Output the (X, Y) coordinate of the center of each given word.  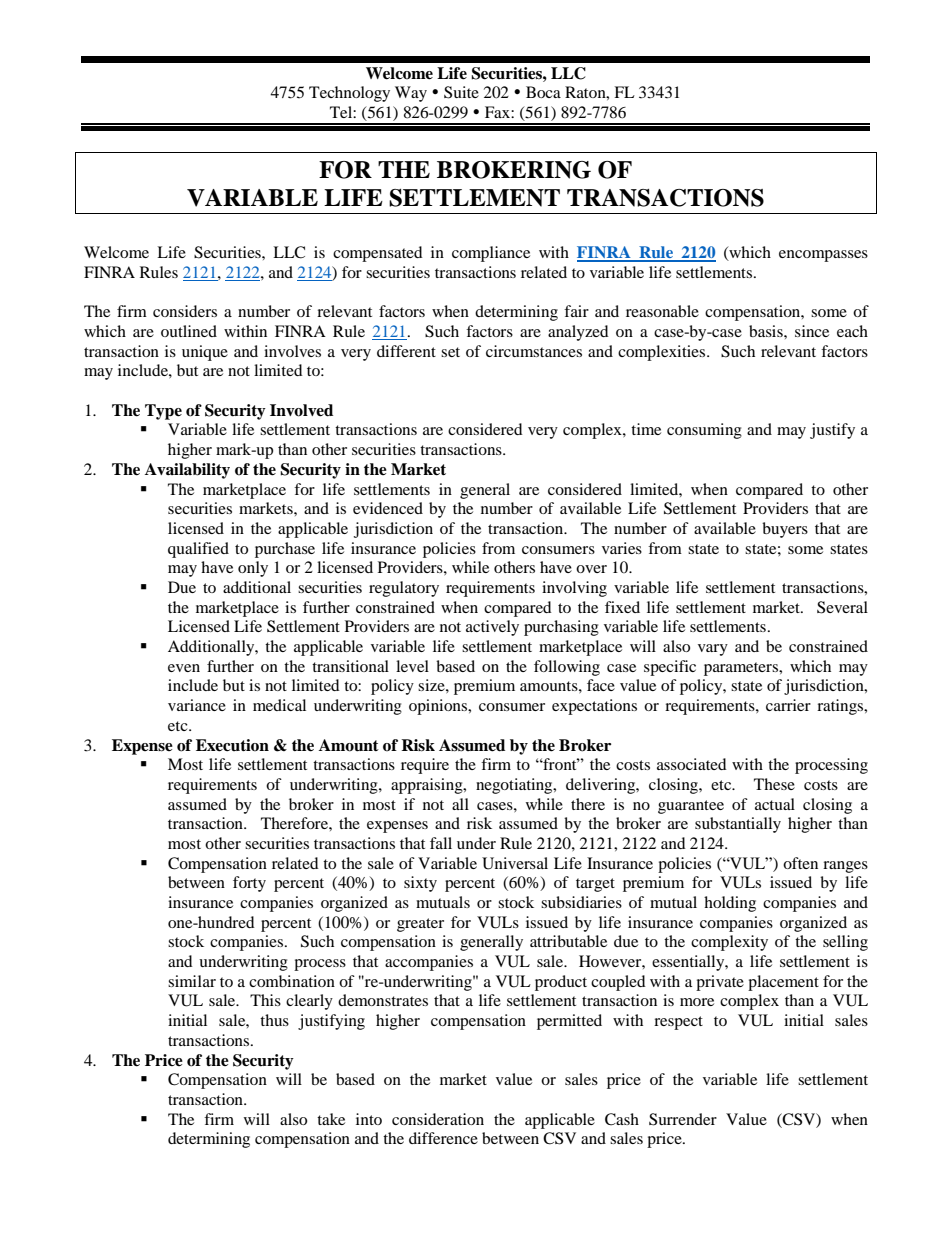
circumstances (534, 351)
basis (767, 331)
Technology (349, 94)
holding (730, 904)
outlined (189, 331)
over (591, 569)
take (331, 1119)
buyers (785, 530)
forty (249, 884)
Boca (543, 92)
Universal (515, 863)
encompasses (823, 256)
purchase (285, 550)
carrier (788, 705)
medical (279, 705)
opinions (439, 707)
